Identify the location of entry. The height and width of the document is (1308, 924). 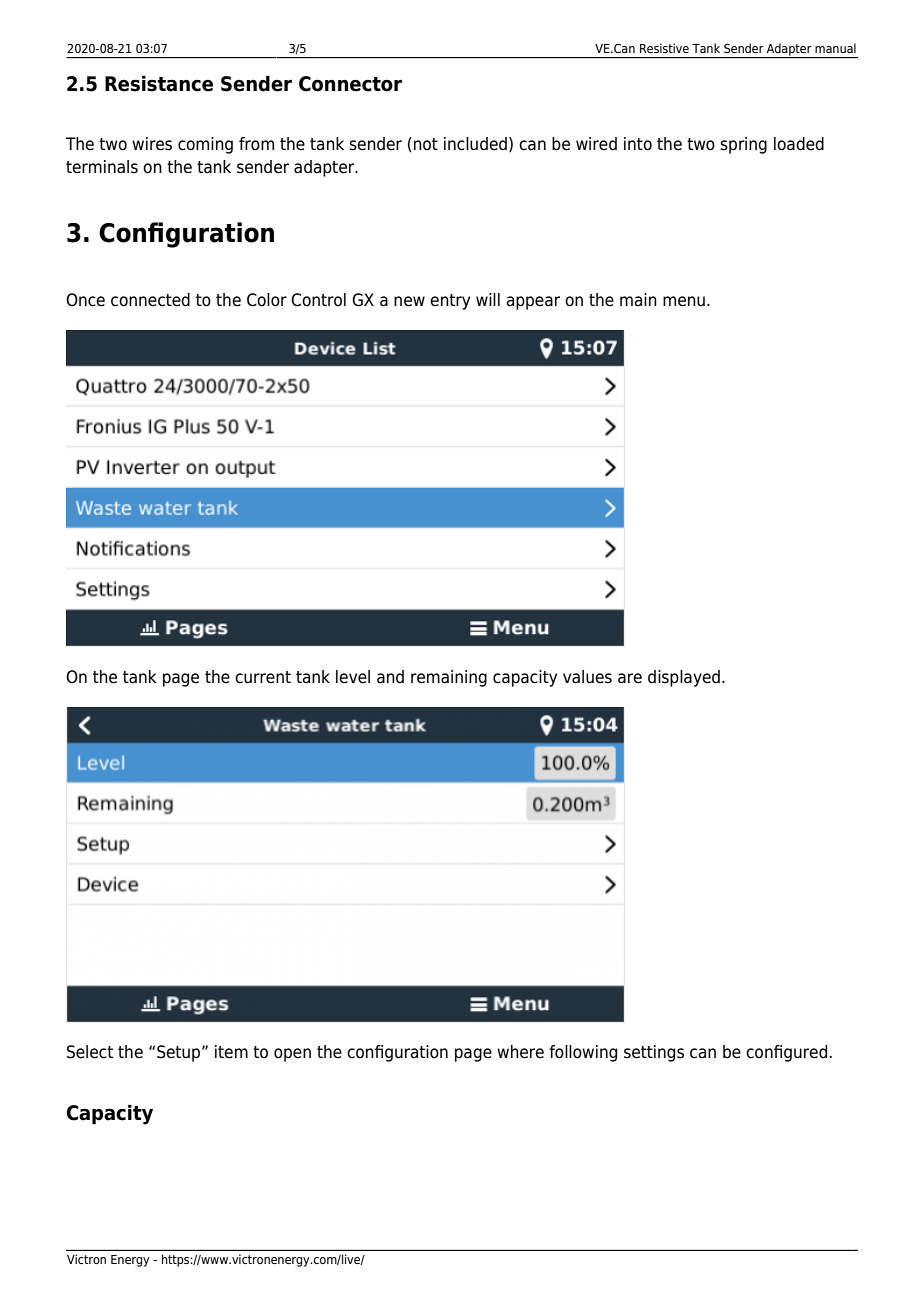
(450, 302).
